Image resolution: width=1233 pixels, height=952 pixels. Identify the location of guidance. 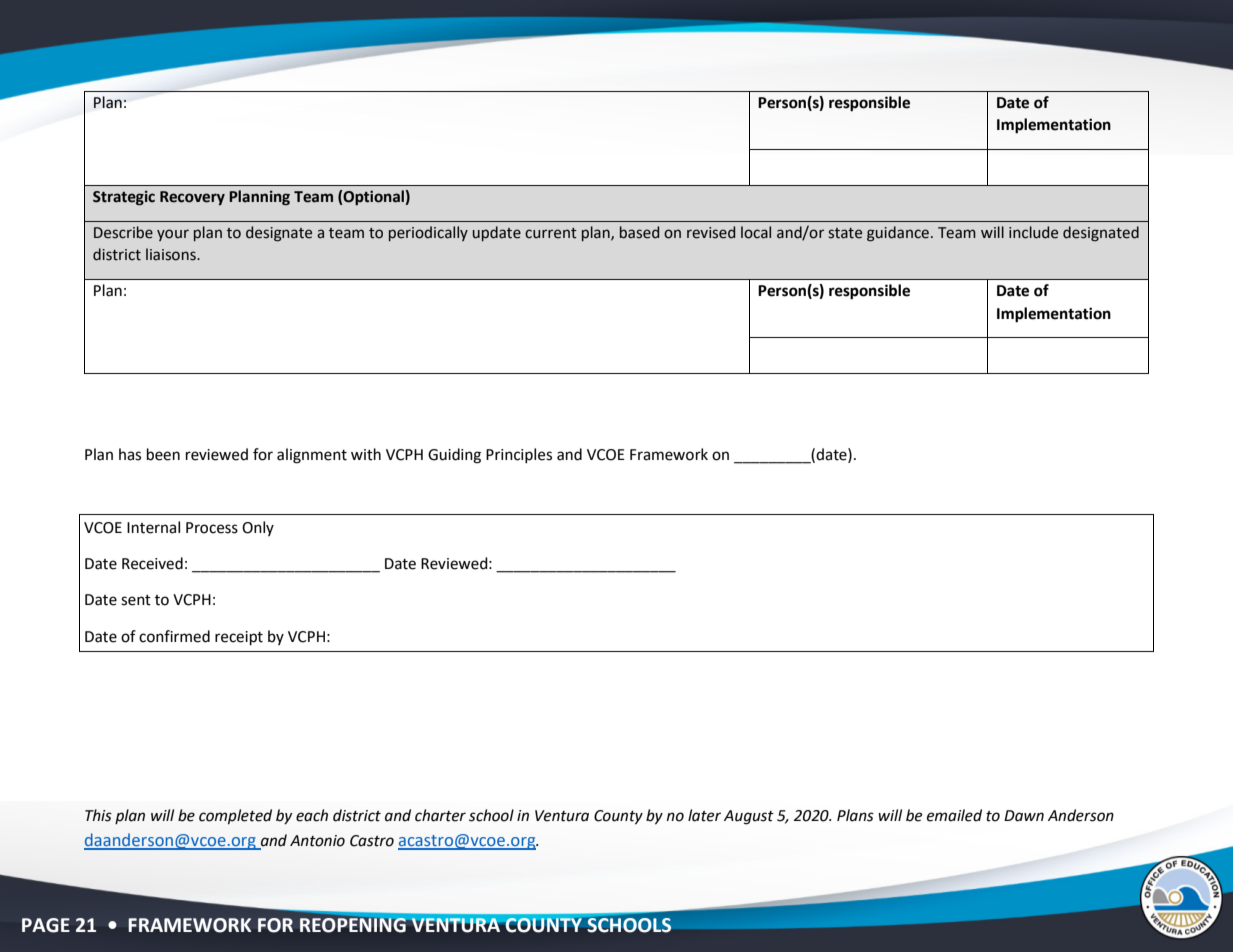
(899, 234).
